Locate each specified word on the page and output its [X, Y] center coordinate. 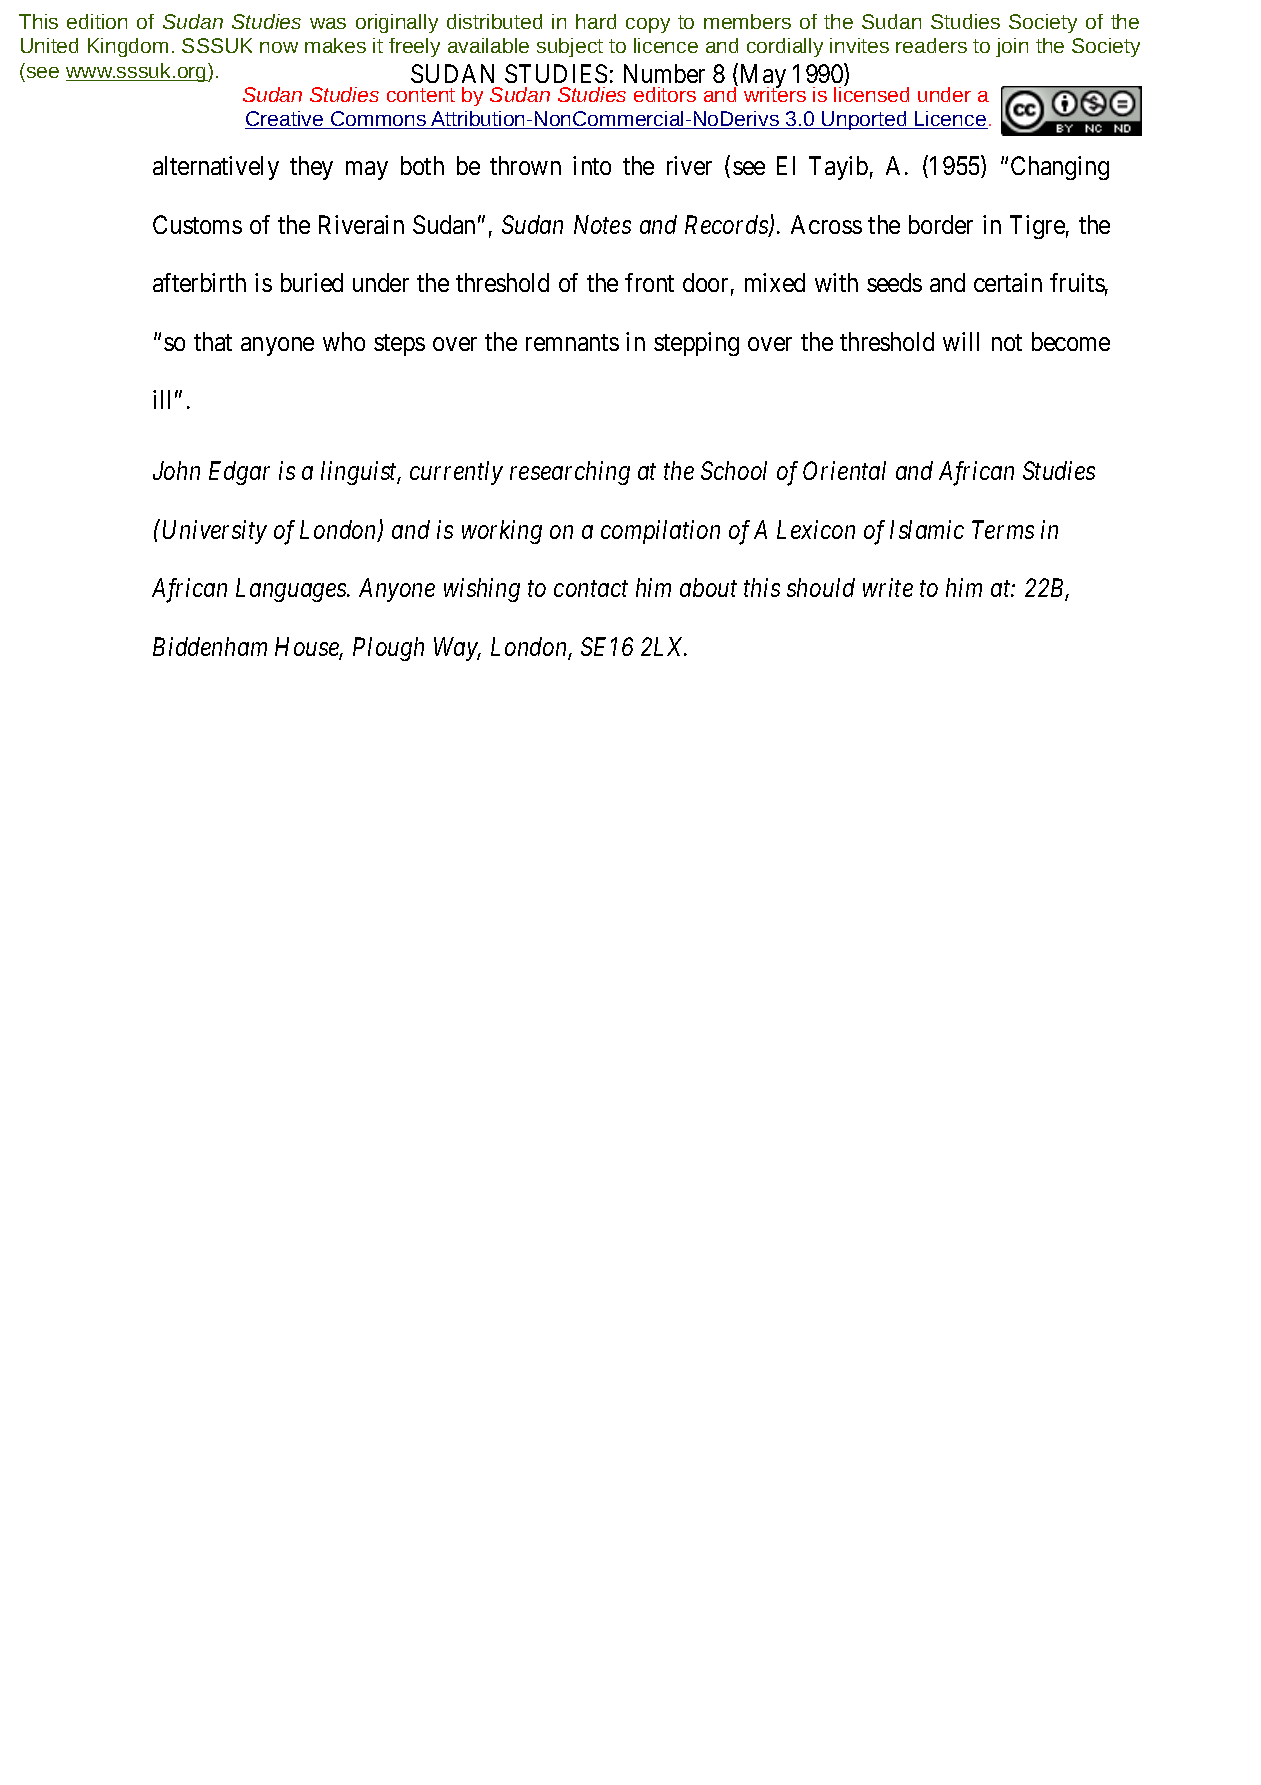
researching [570, 473]
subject [570, 47]
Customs [197, 224]
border [941, 224]
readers [931, 45]
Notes [602, 224]
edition [97, 21]
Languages [292, 590]
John [176, 470]
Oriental [844, 470]
